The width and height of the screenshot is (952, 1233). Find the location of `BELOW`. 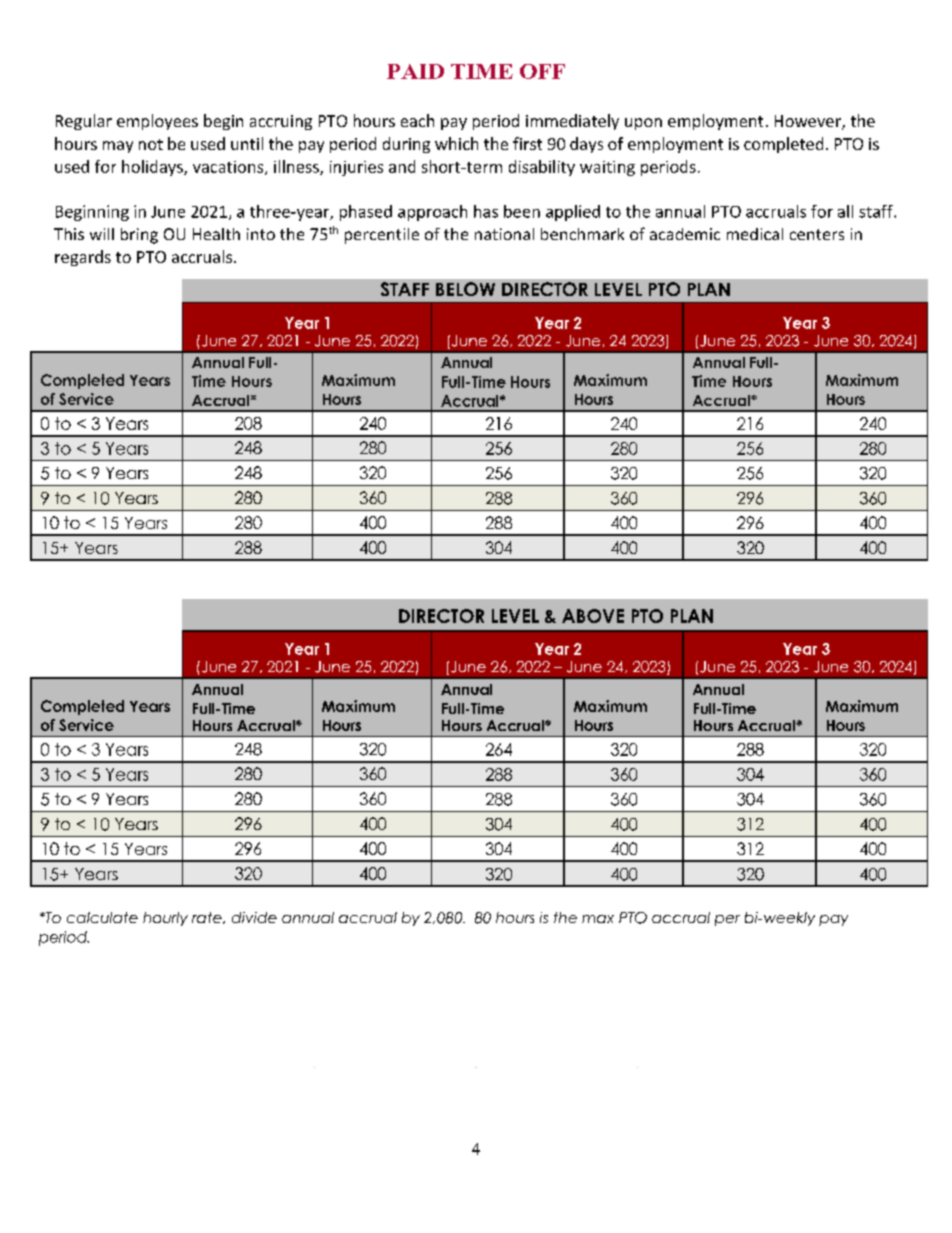

BELOW is located at coordinates (465, 289).
